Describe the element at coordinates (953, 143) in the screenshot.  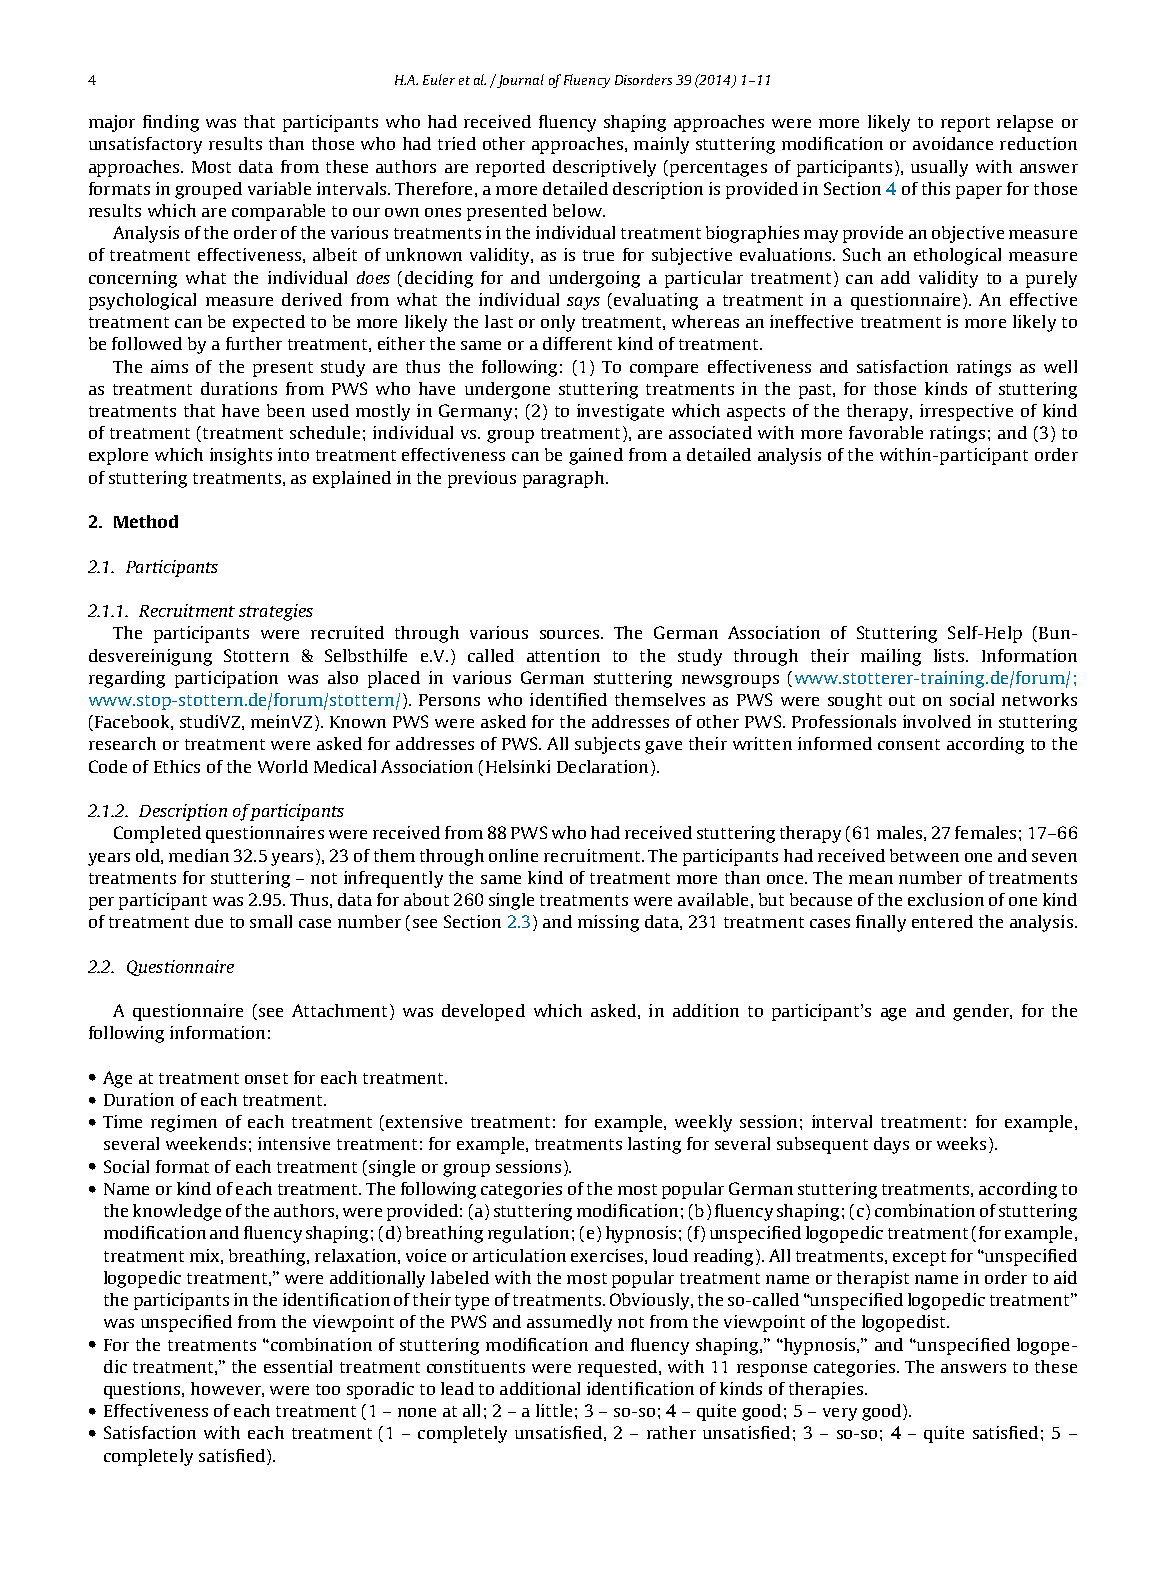
I see `avoidance` at that location.
